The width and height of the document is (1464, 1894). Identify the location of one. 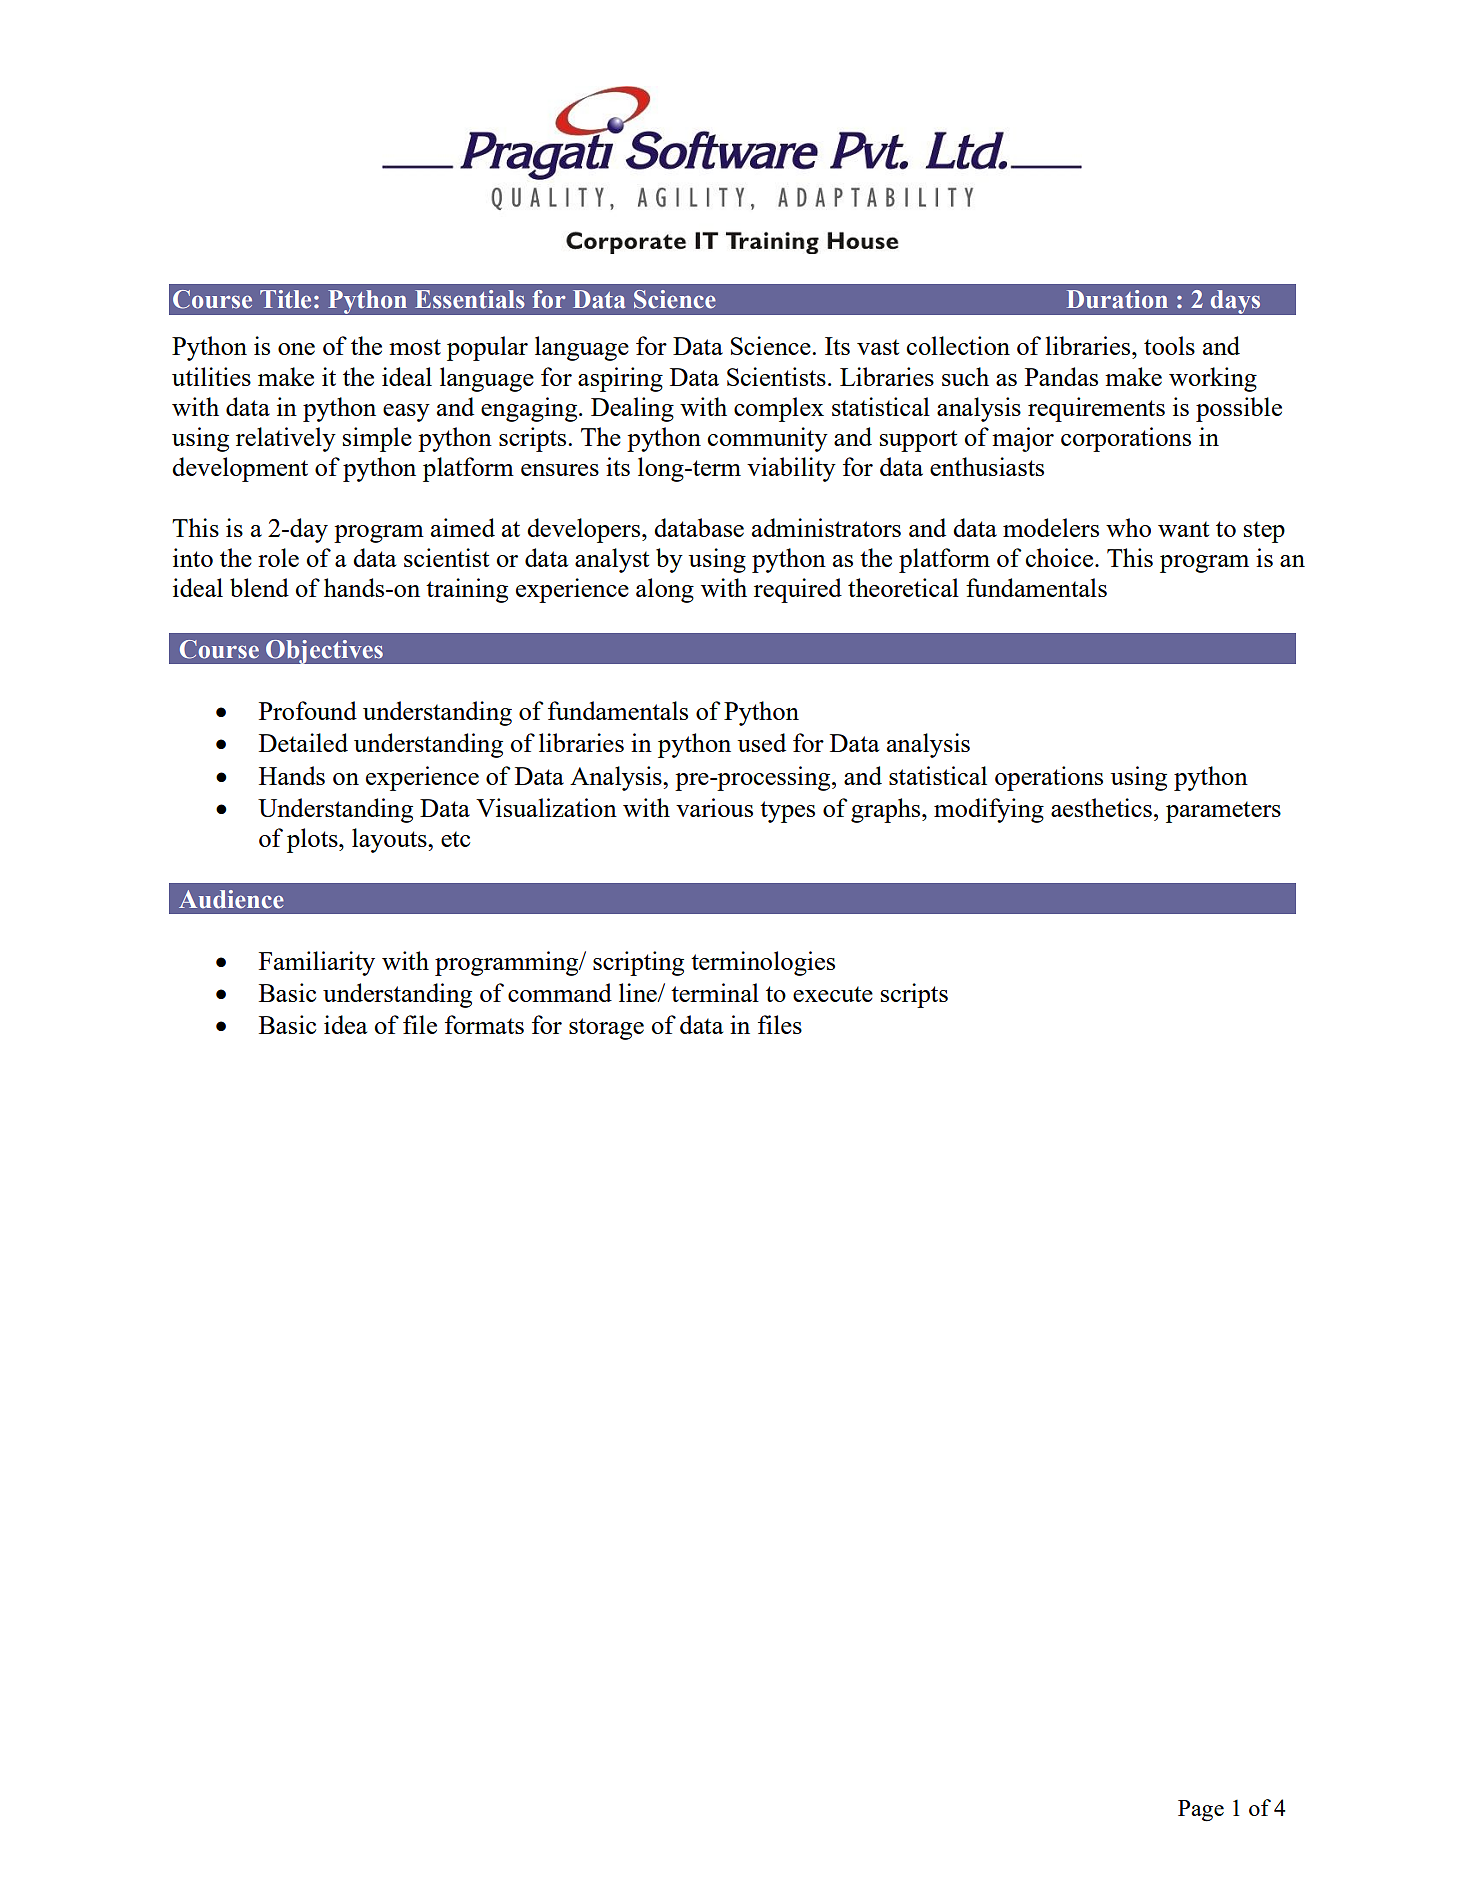
(296, 349).
